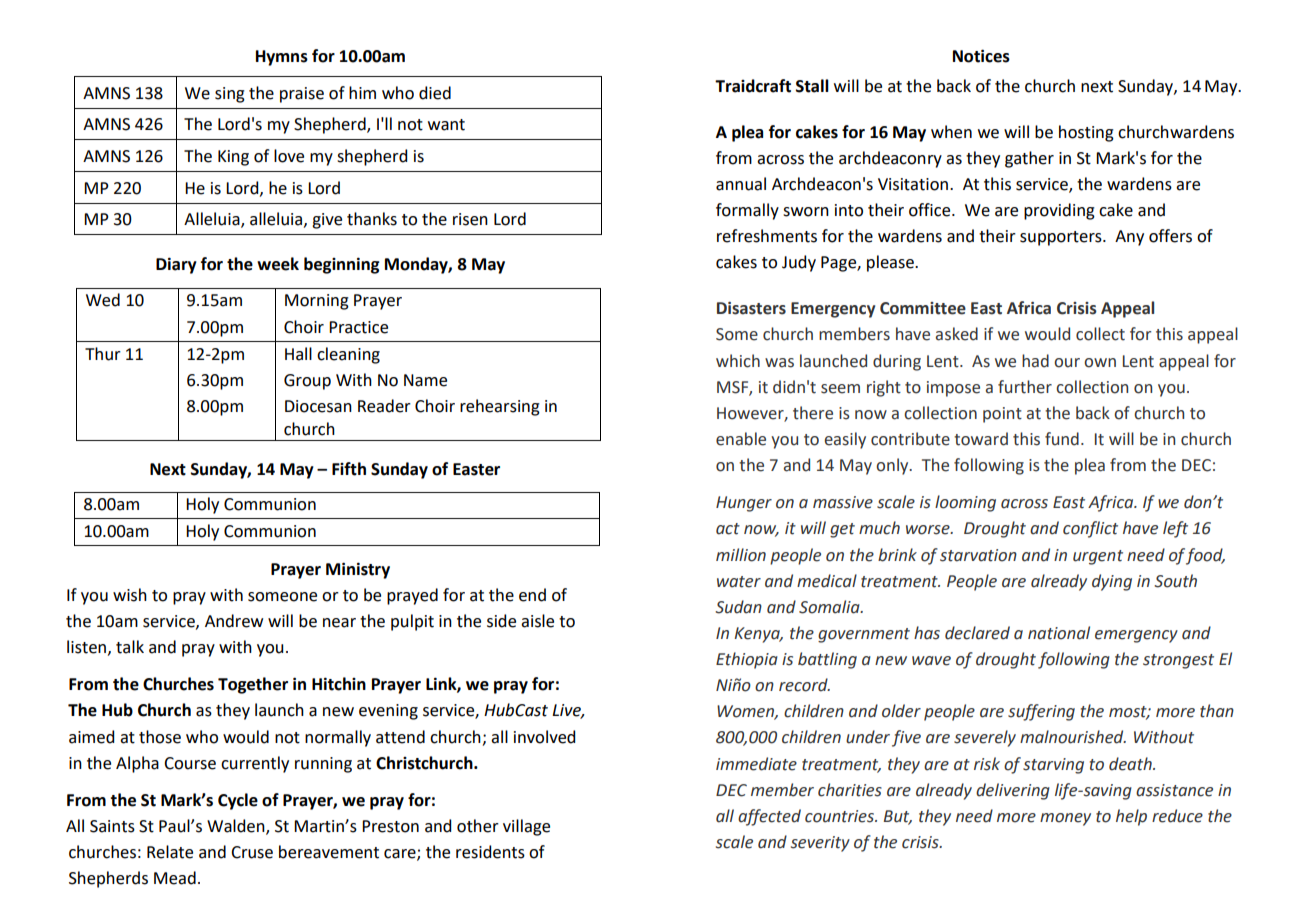 The width and height of the image is (1308, 924). What do you see at coordinates (747, 660) in the image?
I see `Ethiopia` at bounding box center [747, 660].
